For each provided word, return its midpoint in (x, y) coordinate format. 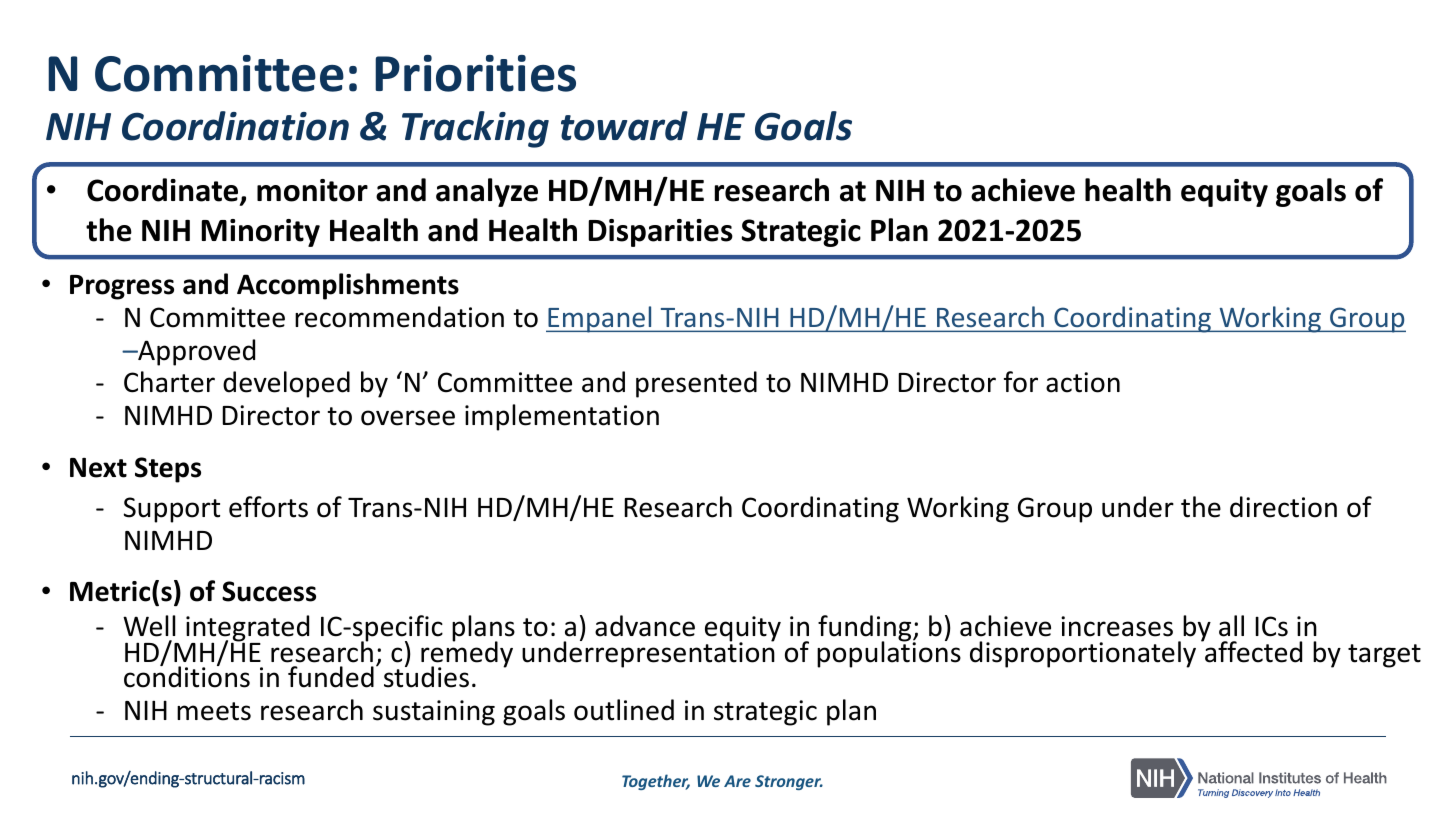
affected (1252, 651)
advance (645, 626)
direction (1283, 507)
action (1083, 382)
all (1231, 626)
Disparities (660, 233)
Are (737, 781)
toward (624, 126)
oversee (408, 418)
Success (269, 591)
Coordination (235, 126)
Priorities (475, 73)
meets (214, 711)
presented (696, 384)
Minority (260, 233)
